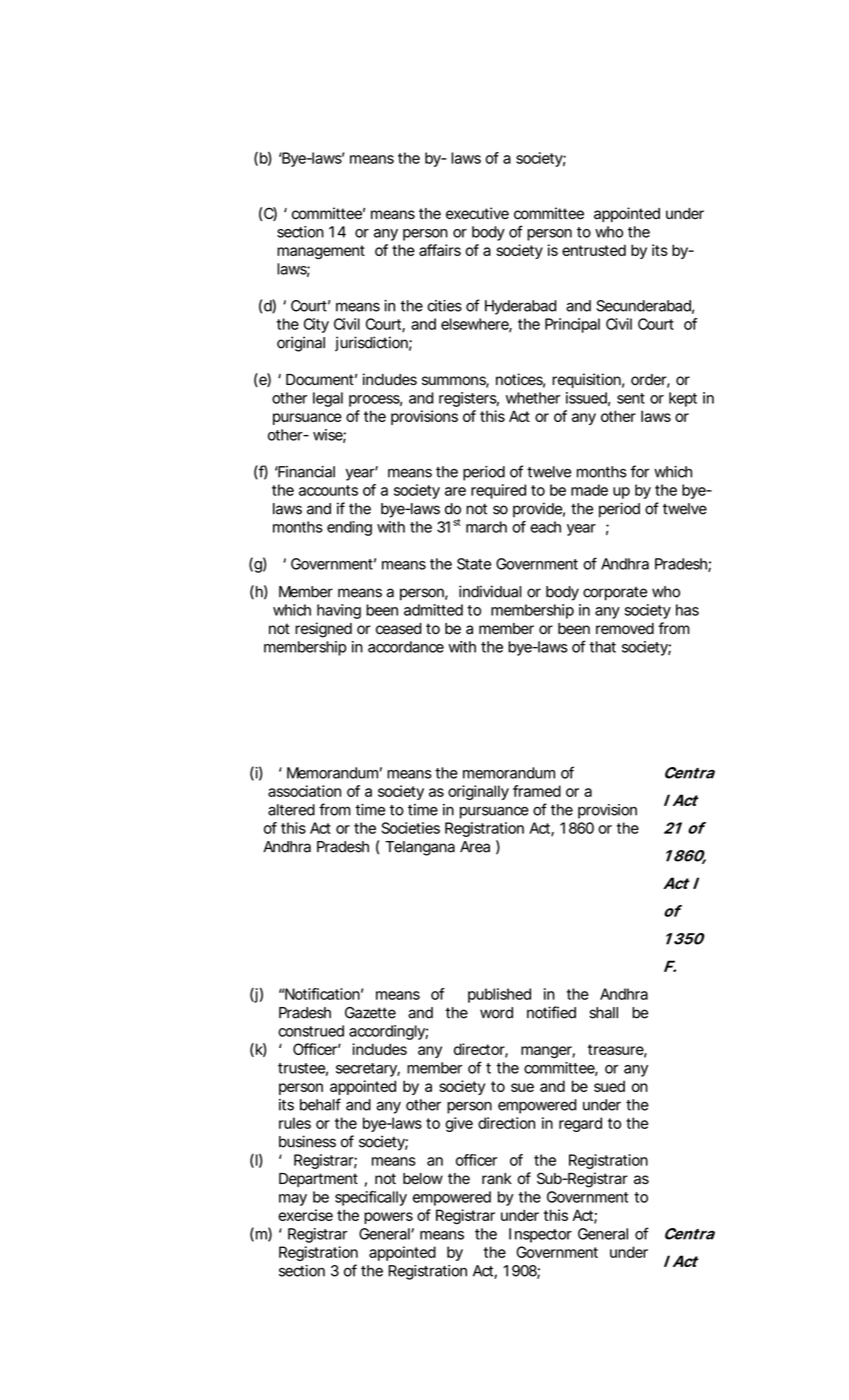 The width and height of the screenshot is (849, 1400). Describe the element at coordinates (304, 791) in the screenshot. I see `association` at that location.
